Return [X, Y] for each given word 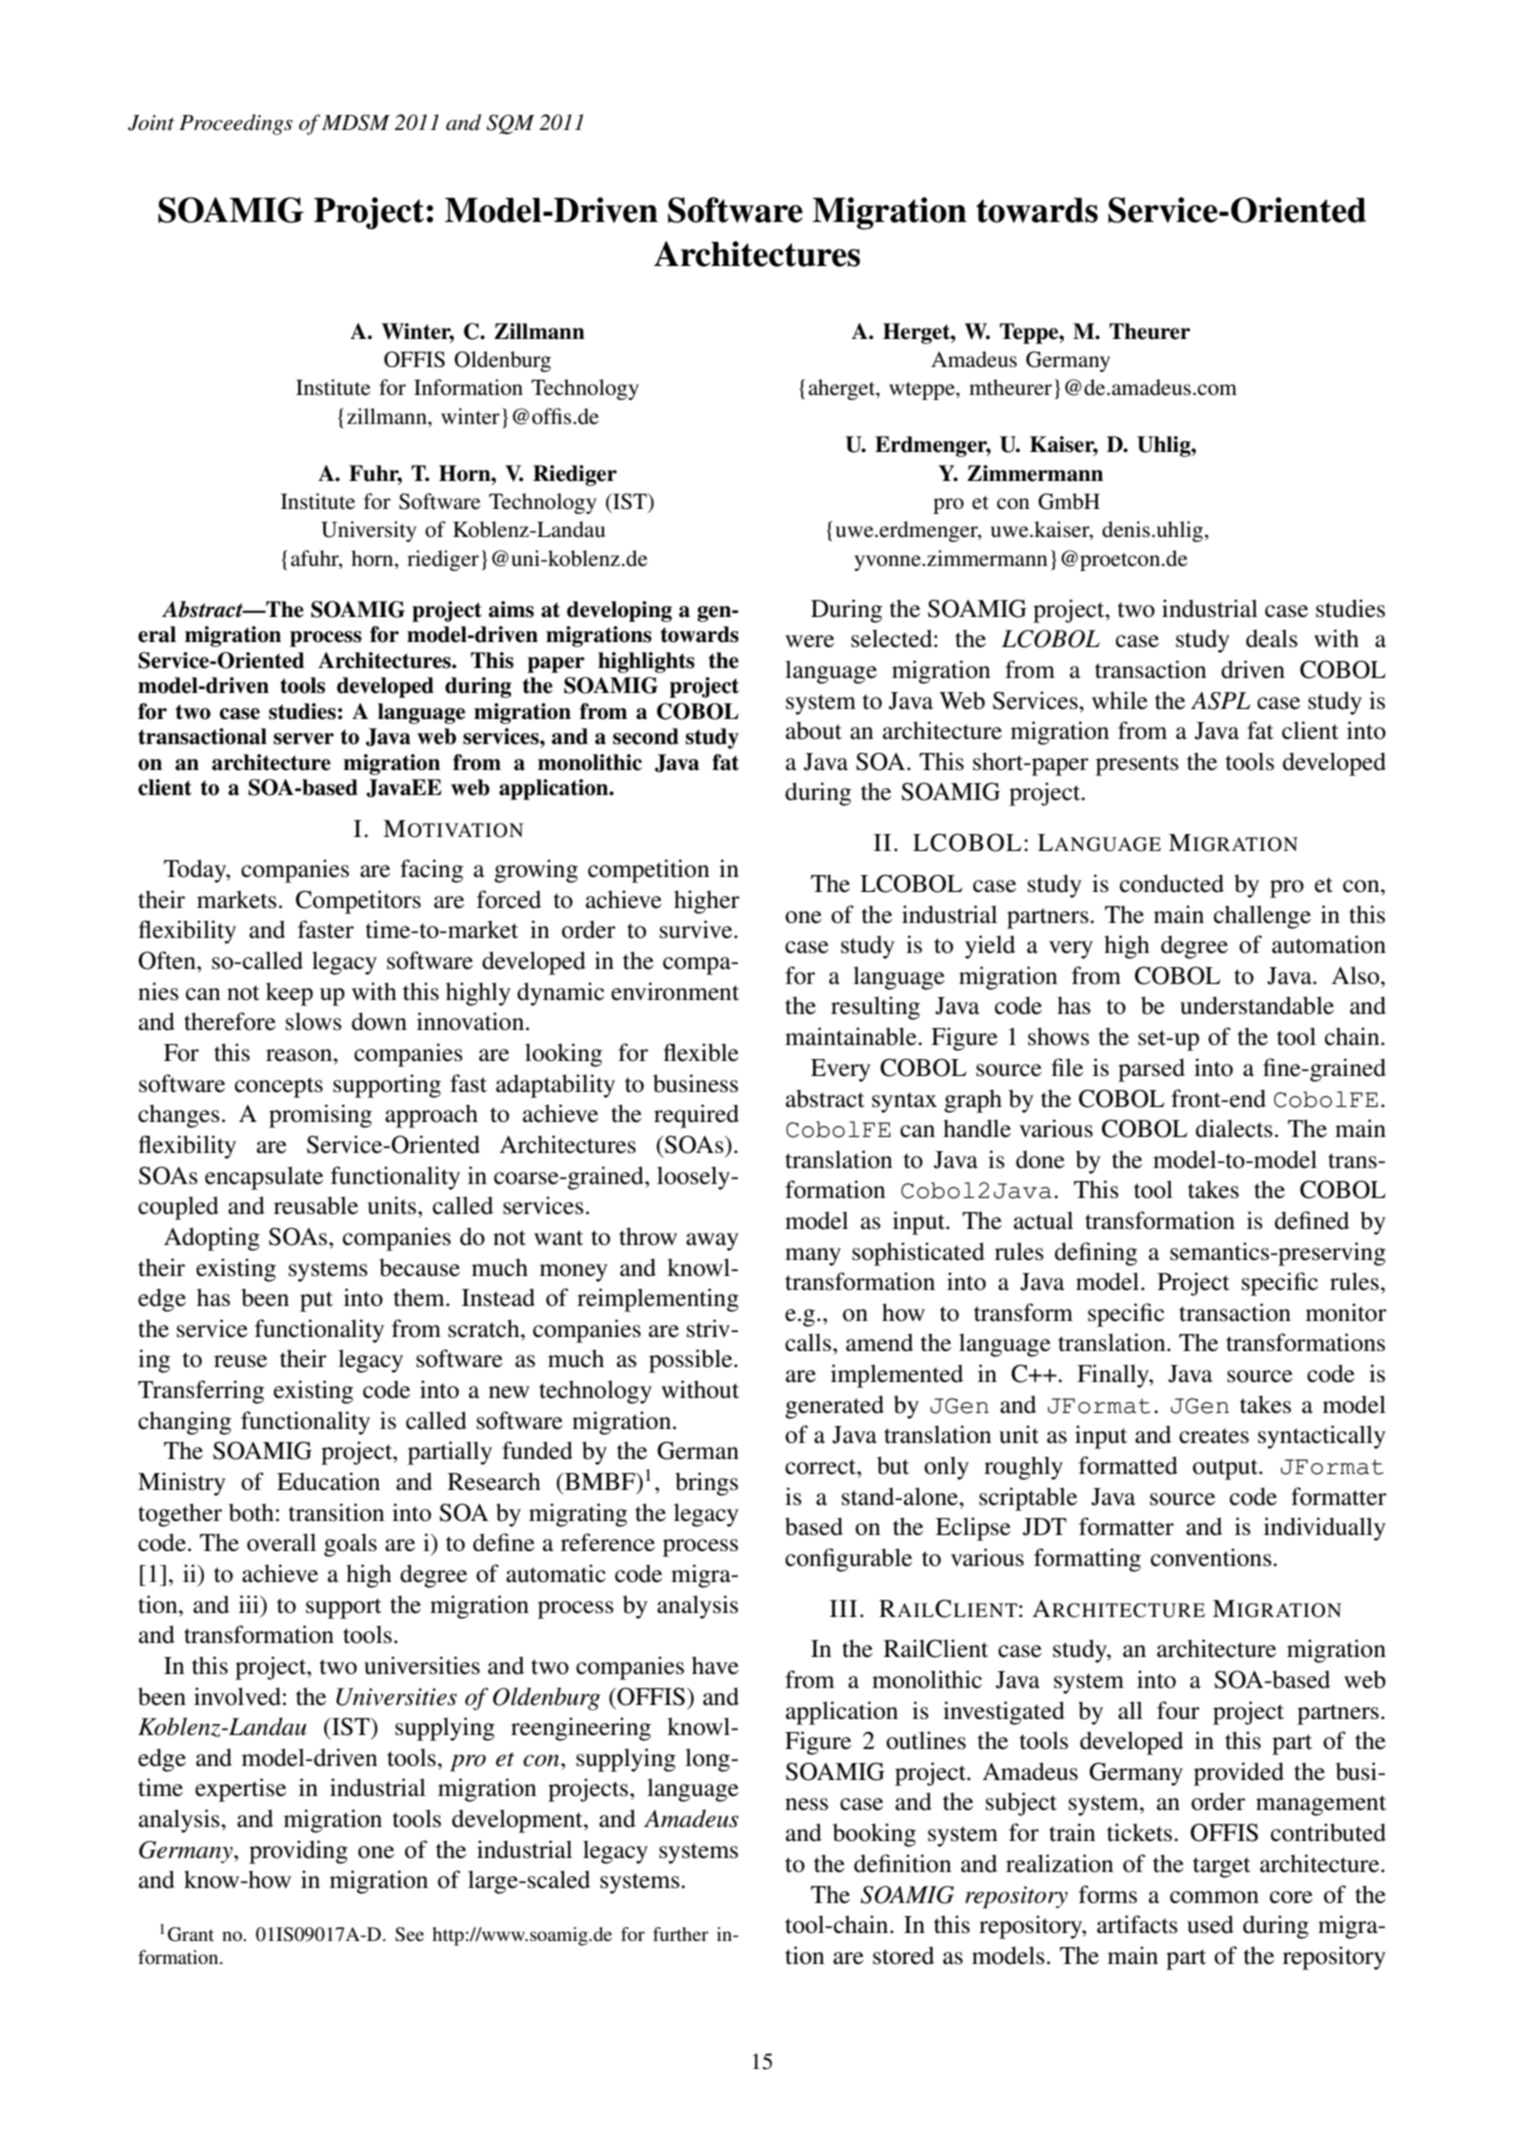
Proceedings [236, 124]
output [1226, 1469]
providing [298, 1852]
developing [619, 611]
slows [314, 1021]
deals [1272, 638]
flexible [701, 1052]
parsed [1151, 1070]
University [369, 531]
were [809, 641]
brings [706, 1484]
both [251, 1512]
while [1120, 700]
